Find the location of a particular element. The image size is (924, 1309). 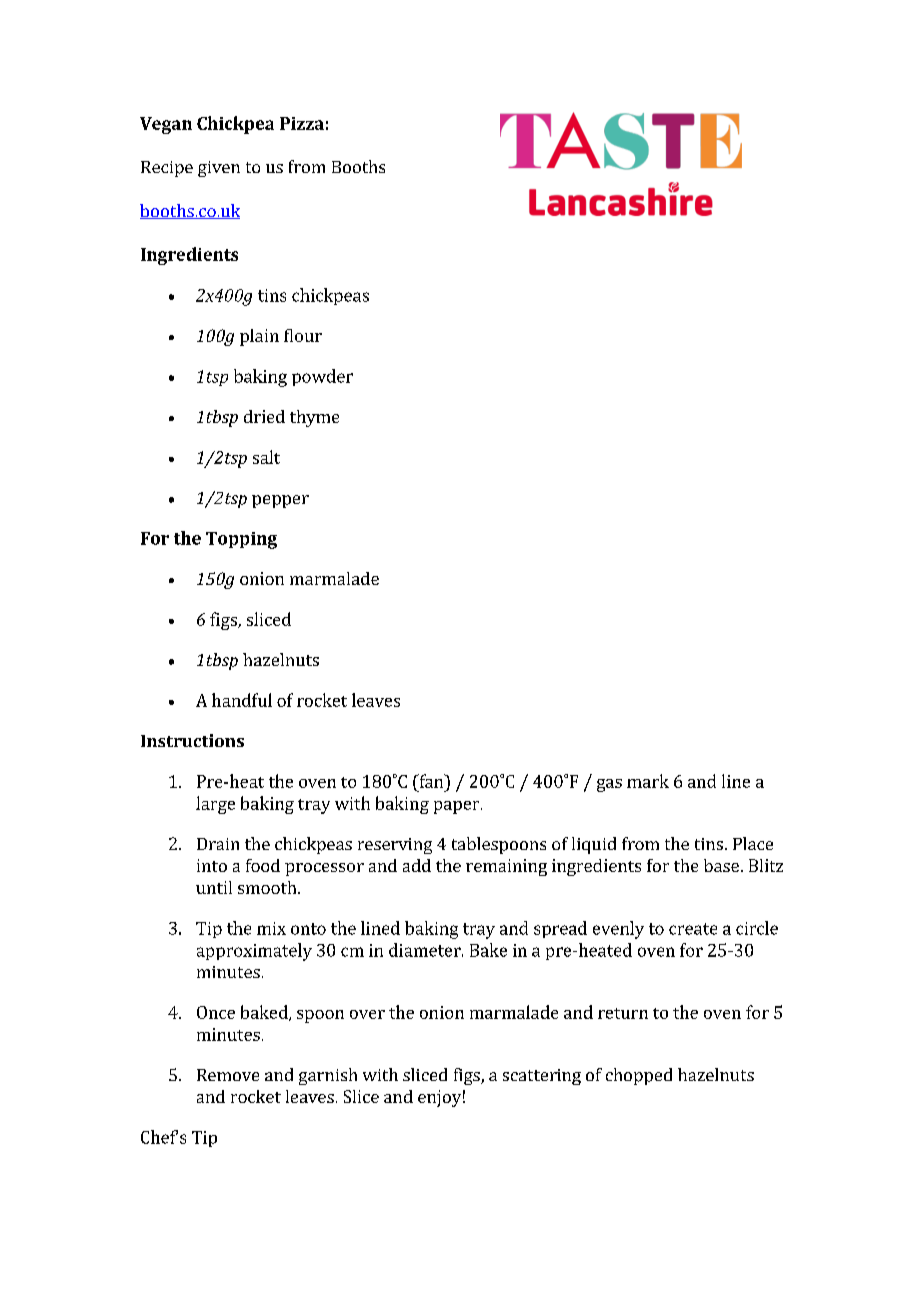

flour is located at coordinates (303, 335).
